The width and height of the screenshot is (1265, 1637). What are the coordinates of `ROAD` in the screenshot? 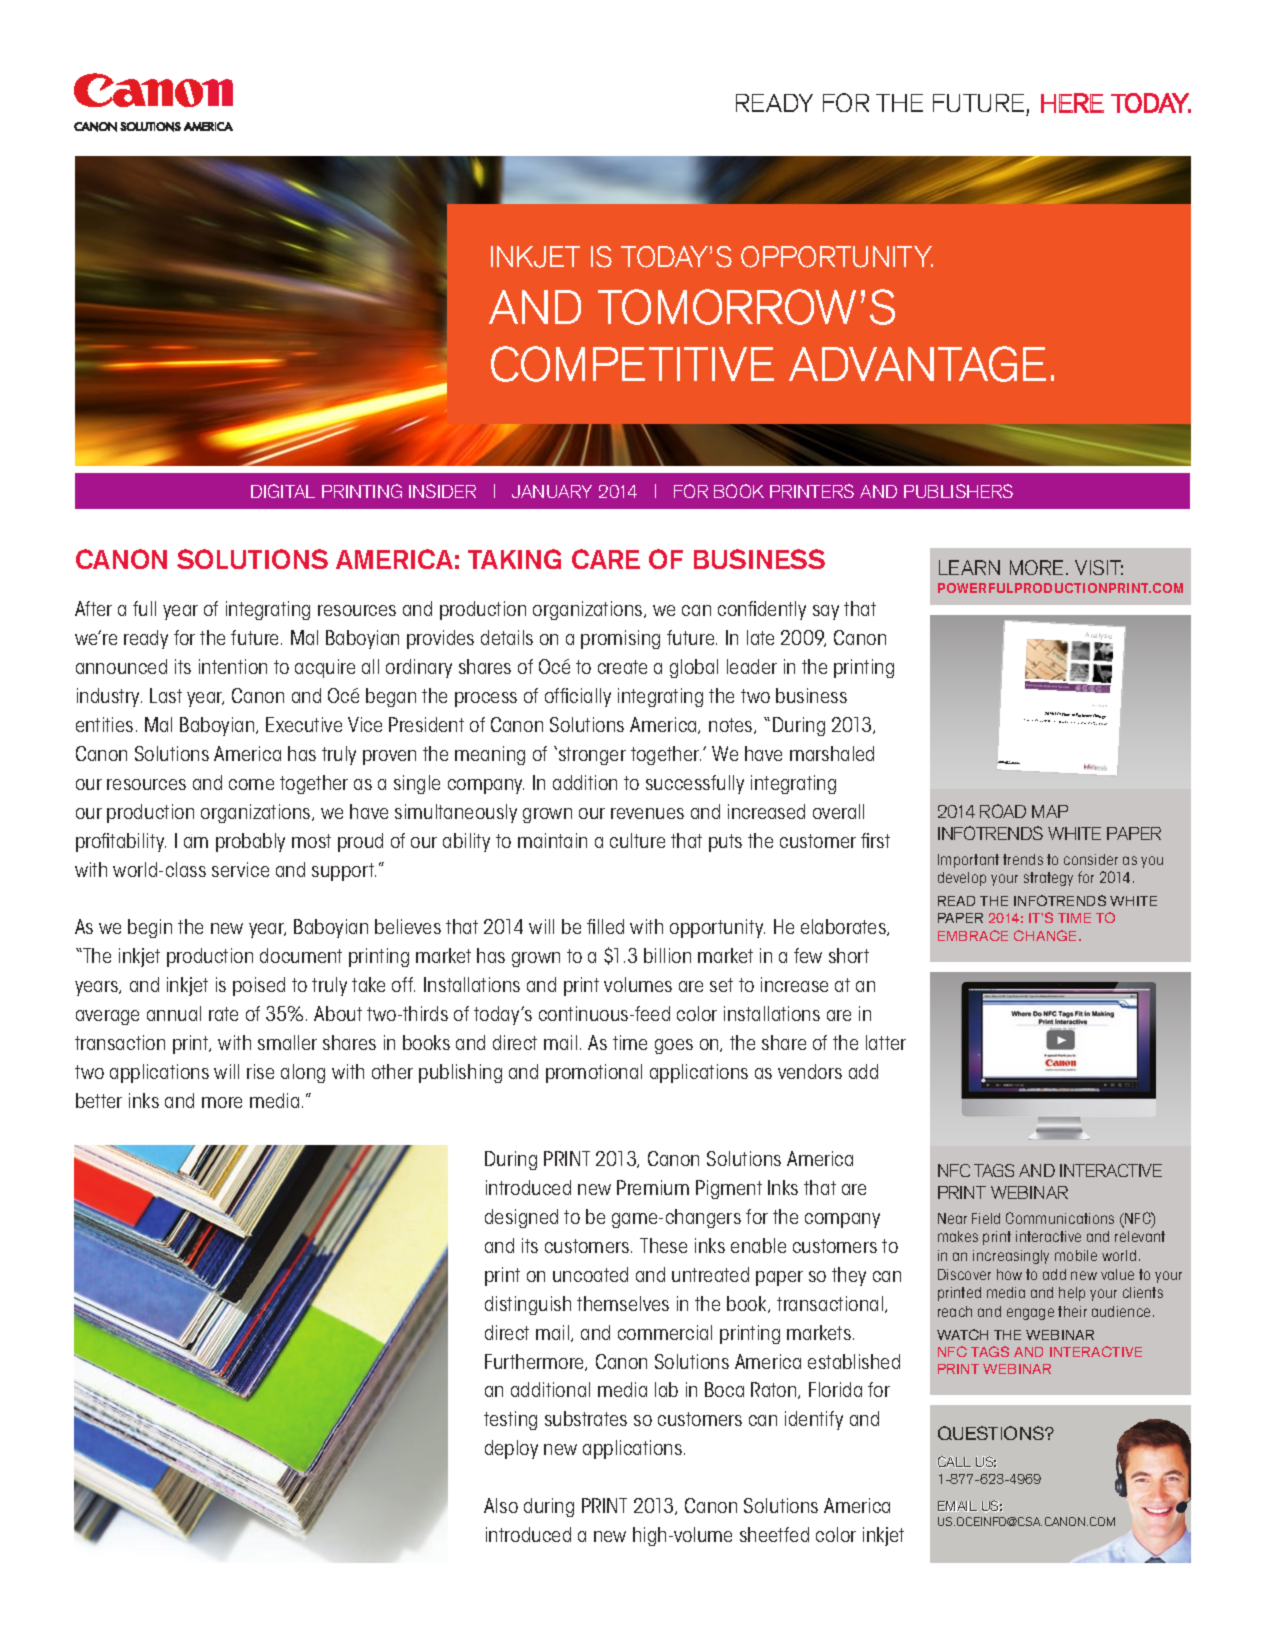 It's located at (1003, 811).
